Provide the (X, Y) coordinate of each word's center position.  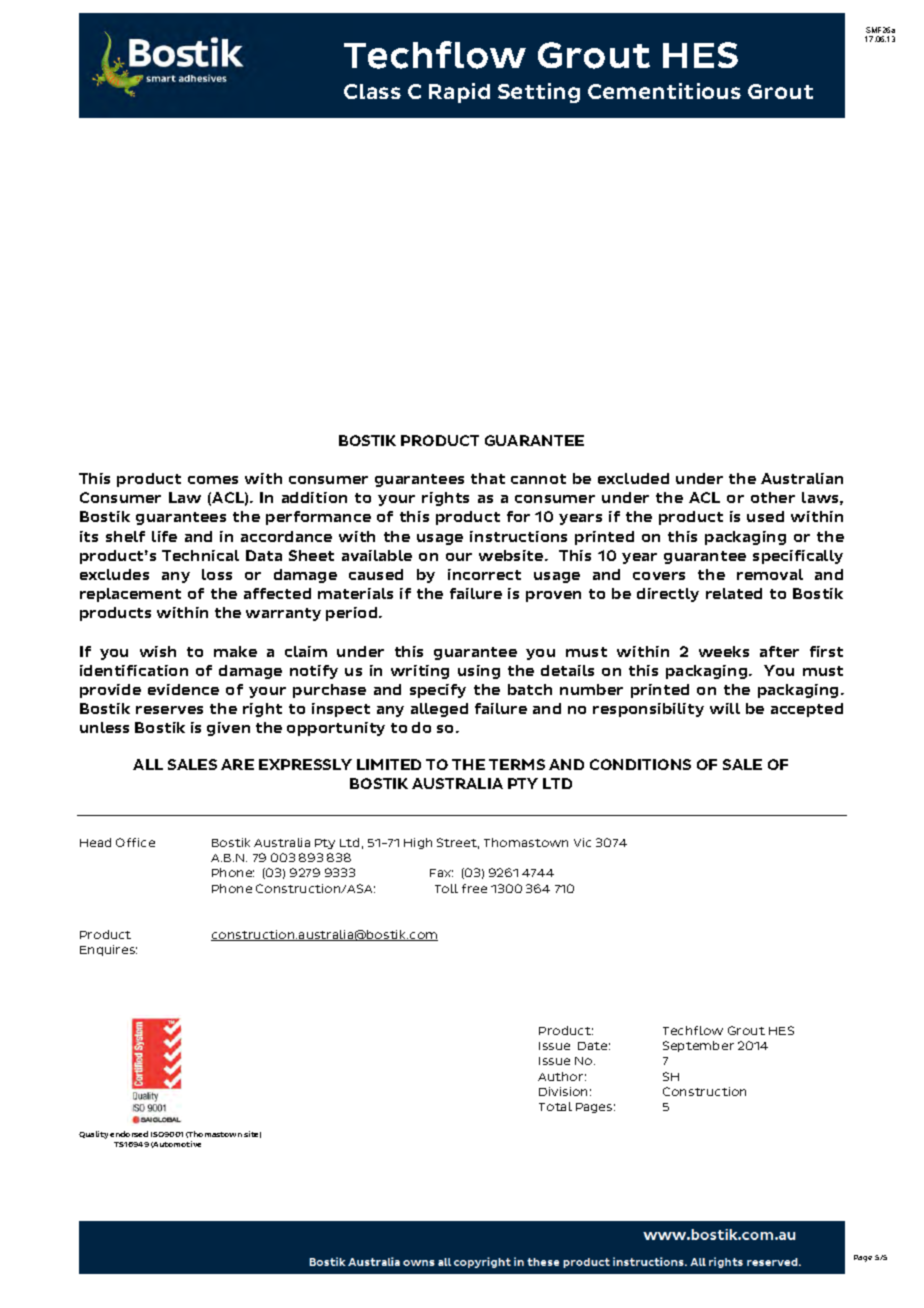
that (488, 478)
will (725, 708)
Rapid (459, 93)
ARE (237, 764)
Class (372, 91)
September (698, 1046)
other (773, 497)
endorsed (129, 1134)
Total (555, 1106)
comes (213, 480)
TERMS (517, 764)
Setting (539, 93)
